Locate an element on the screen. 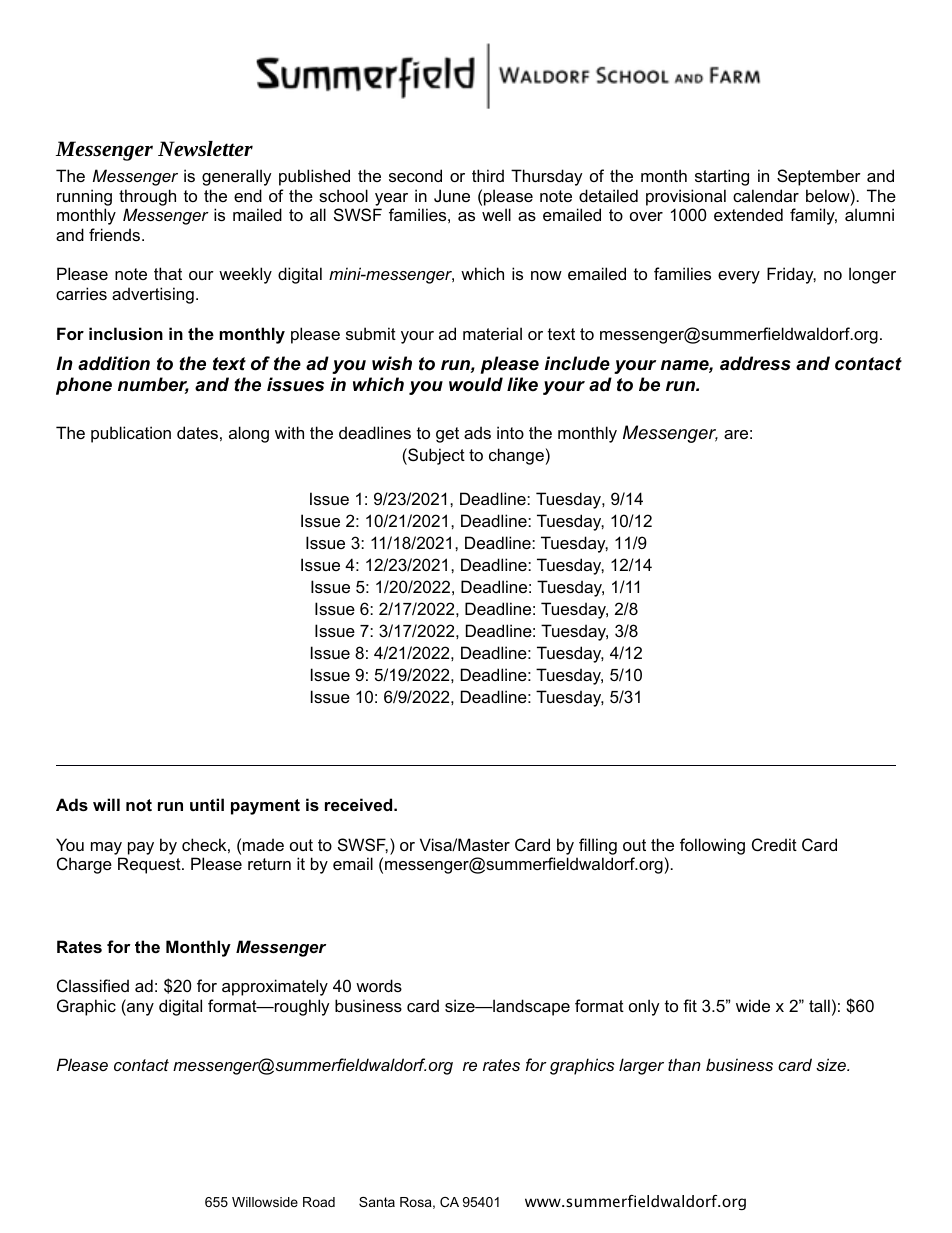 The width and height of the screenshot is (952, 1233). than is located at coordinates (684, 1064).
